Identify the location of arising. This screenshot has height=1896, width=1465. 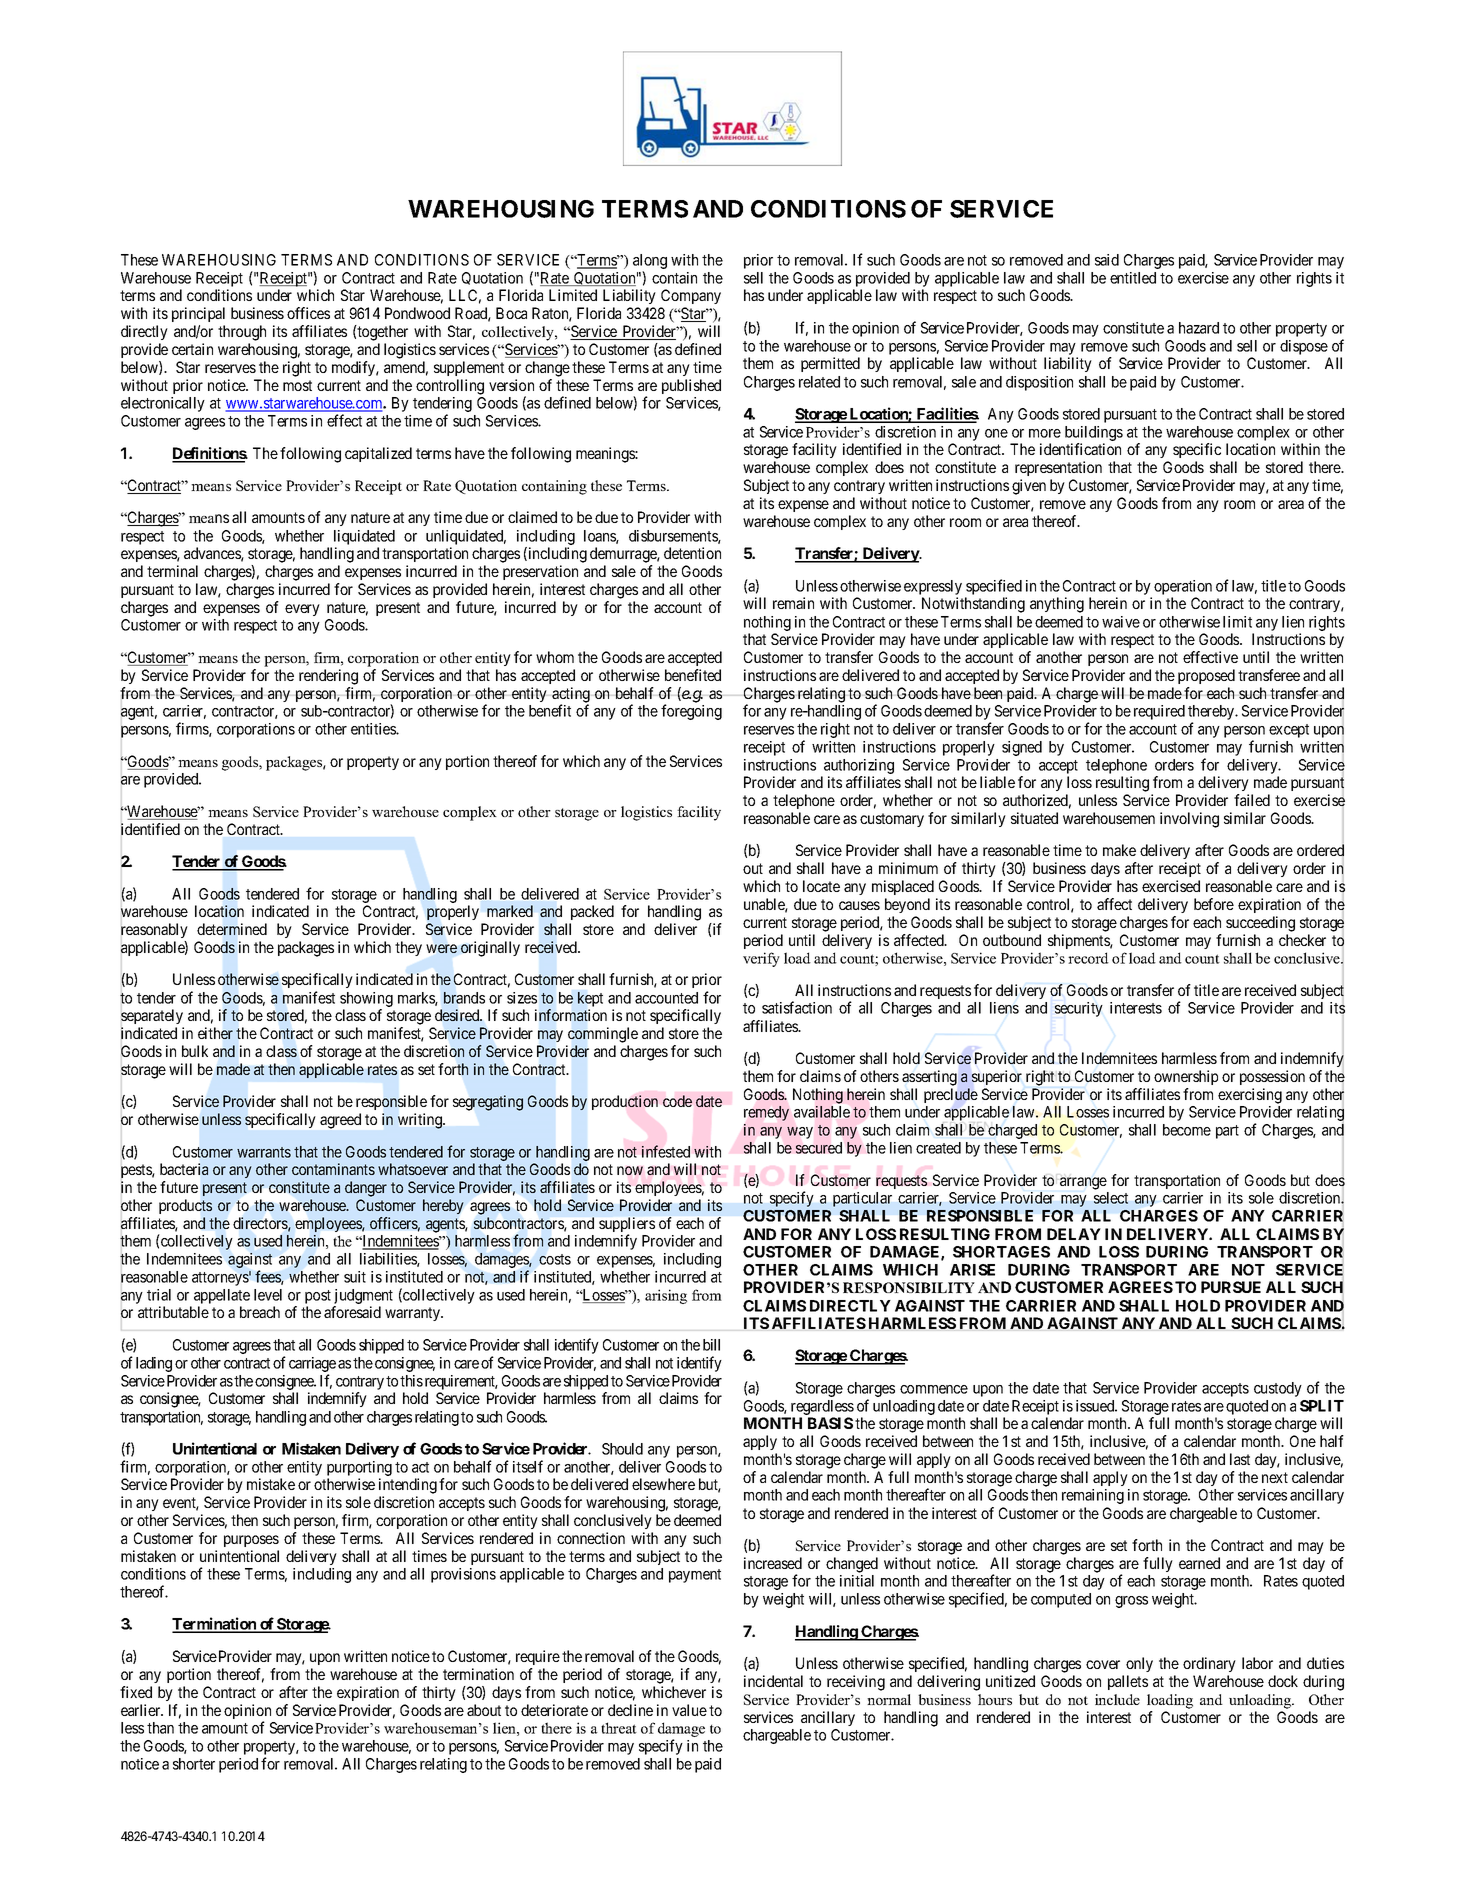
(666, 1296).
